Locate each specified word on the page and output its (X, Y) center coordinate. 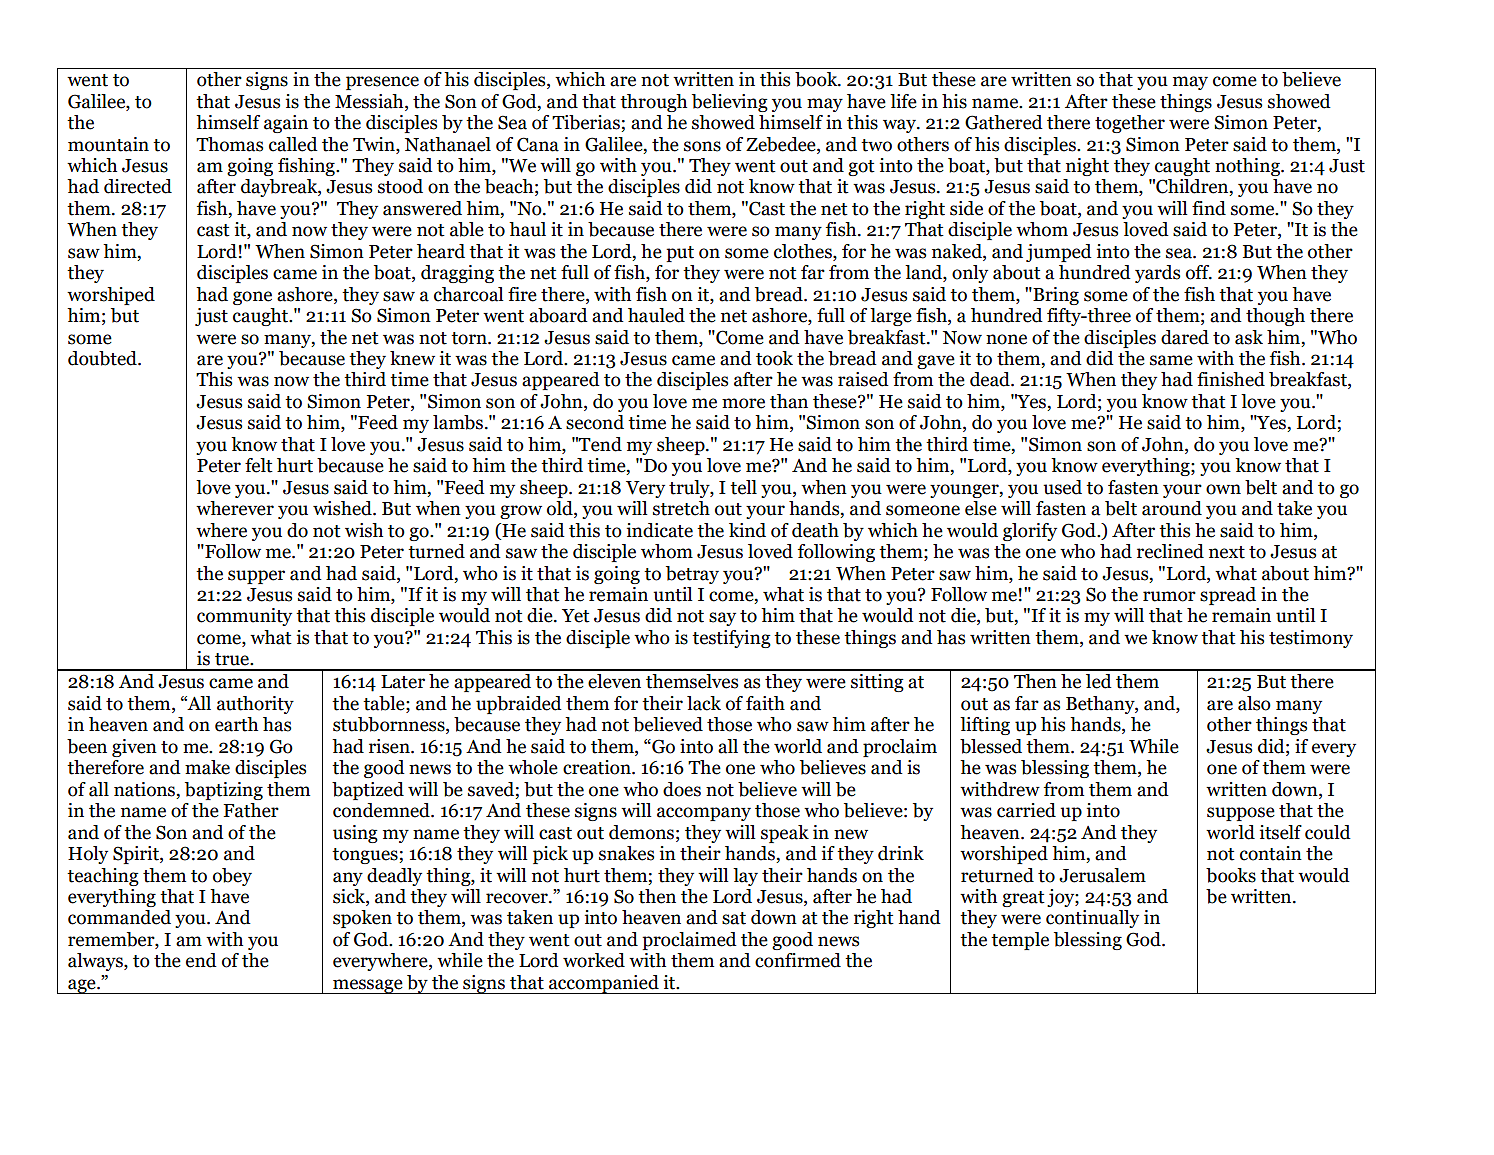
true (233, 659)
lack (704, 703)
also (1254, 703)
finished (1231, 379)
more (743, 403)
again (286, 124)
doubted (103, 358)
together (1130, 124)
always (96, 962)
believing (730, 103)
